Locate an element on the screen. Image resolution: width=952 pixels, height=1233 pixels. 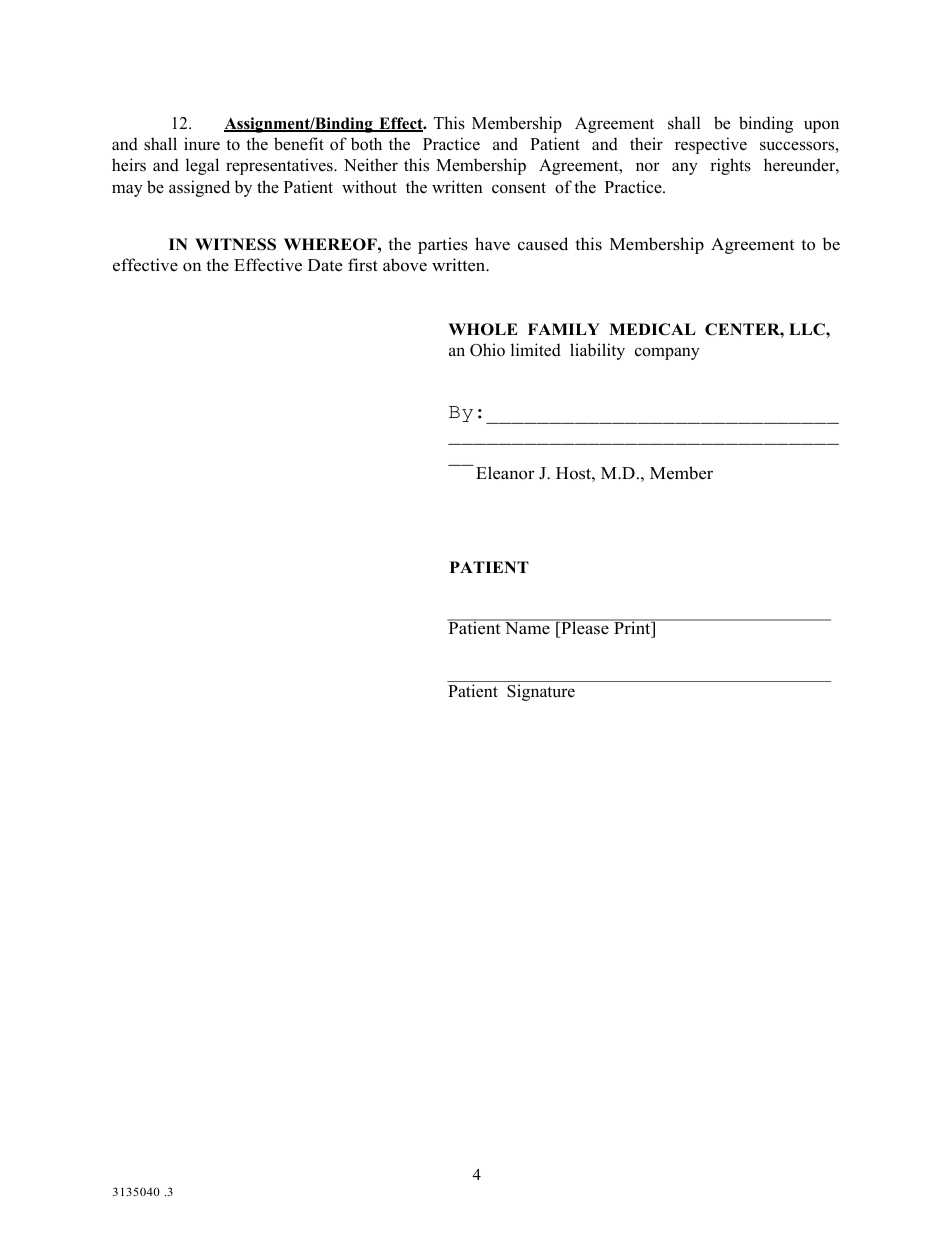
both is located at coordinates (366, 144).
